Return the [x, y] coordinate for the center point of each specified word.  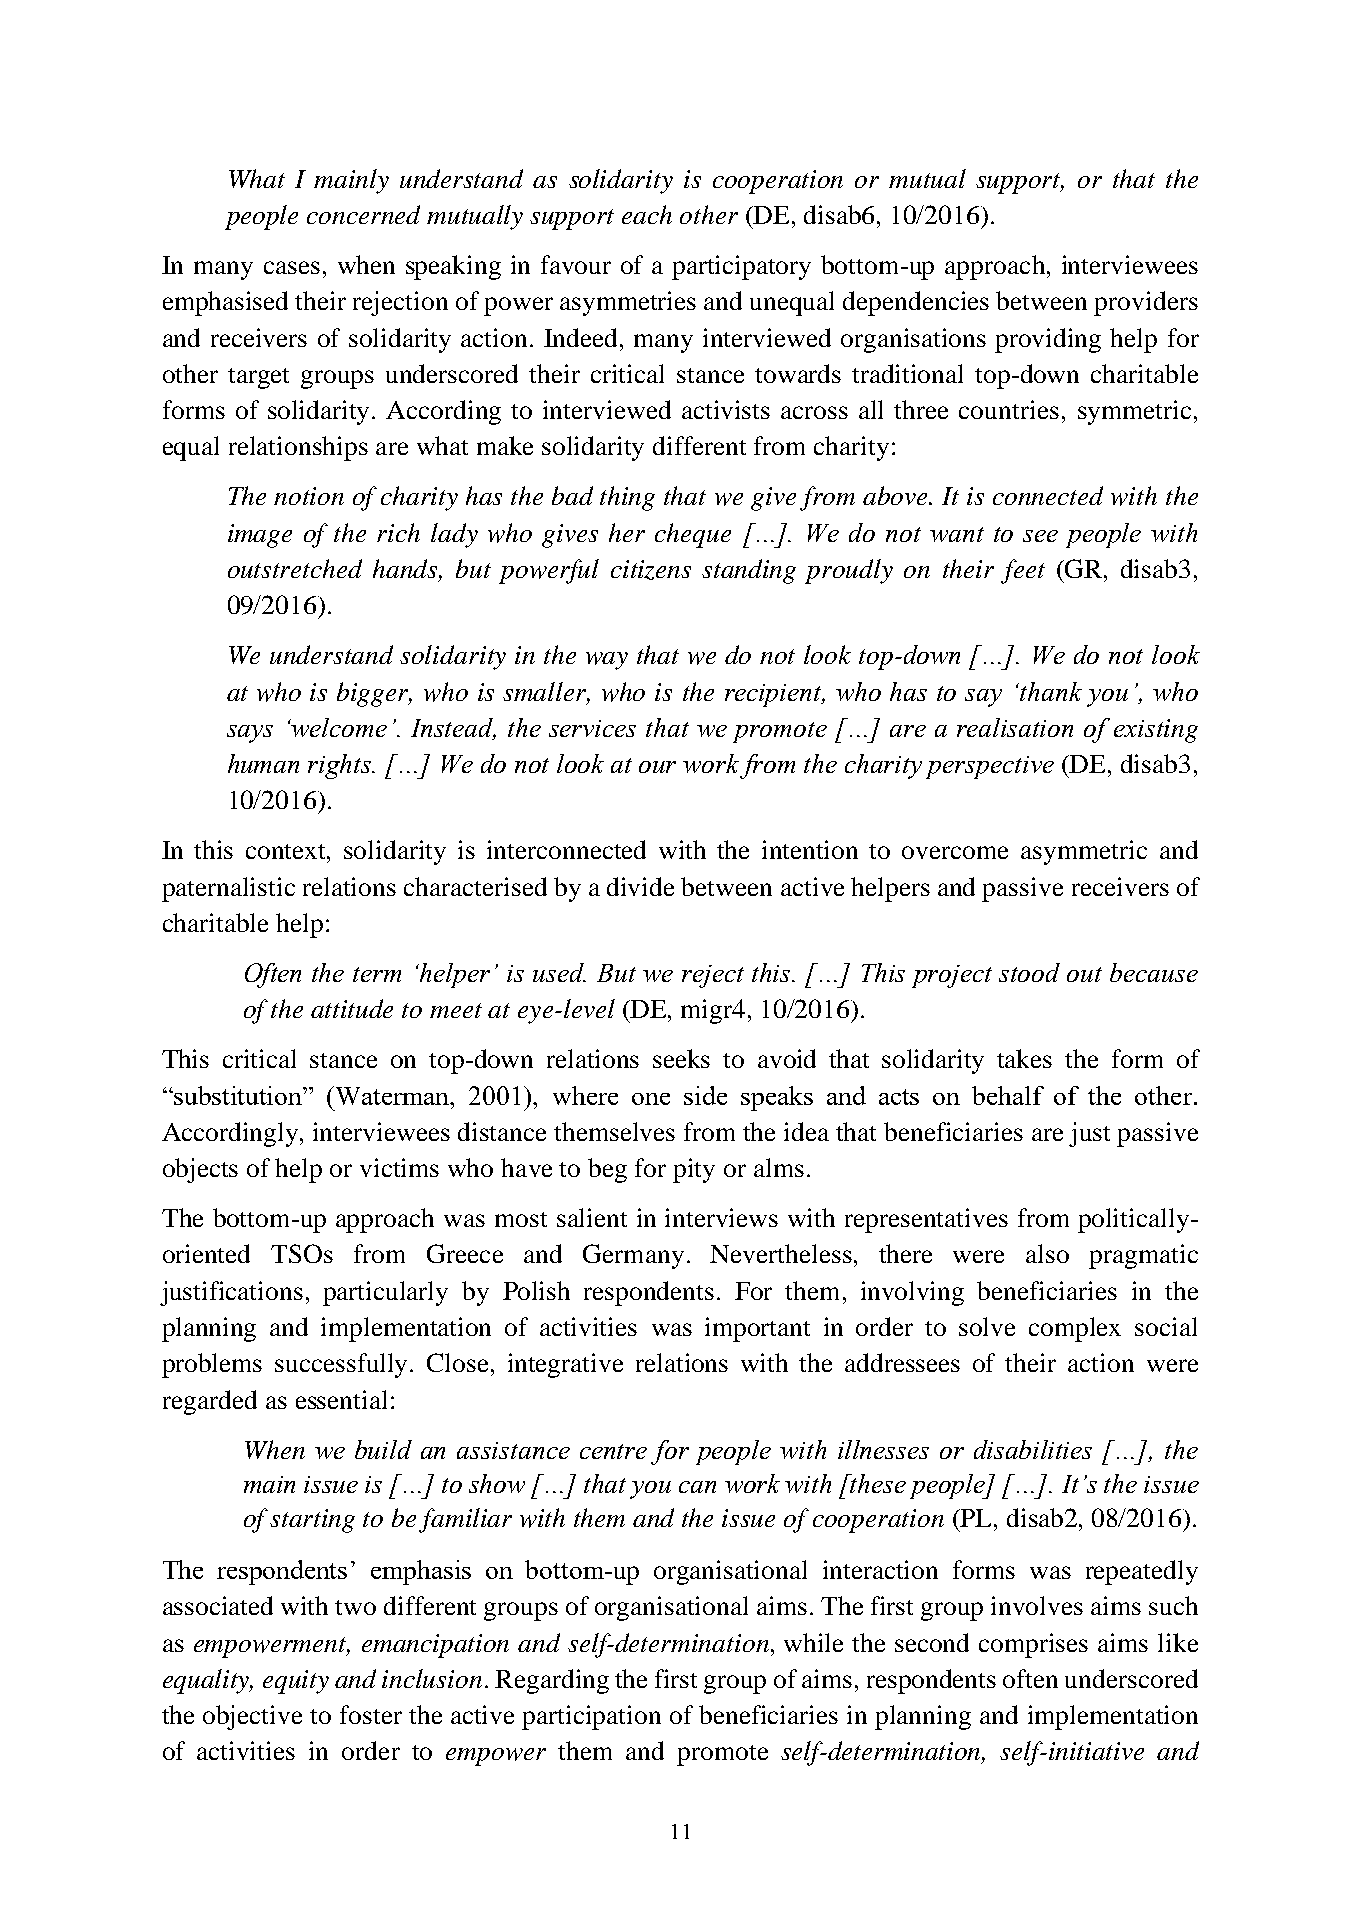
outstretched [295, 568]
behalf [1008, 1095]
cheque [693, 535]
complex [1075, 1329]
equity [296, 1682]
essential [341, 1399]
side [705, 1095]
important [757, 1329]
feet [1023, 571]
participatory [741, 267]
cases [292, 267]
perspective [990, 767]
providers [1146, 303]
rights [341, 766]
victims [399, 1167]
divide [640, 886]
